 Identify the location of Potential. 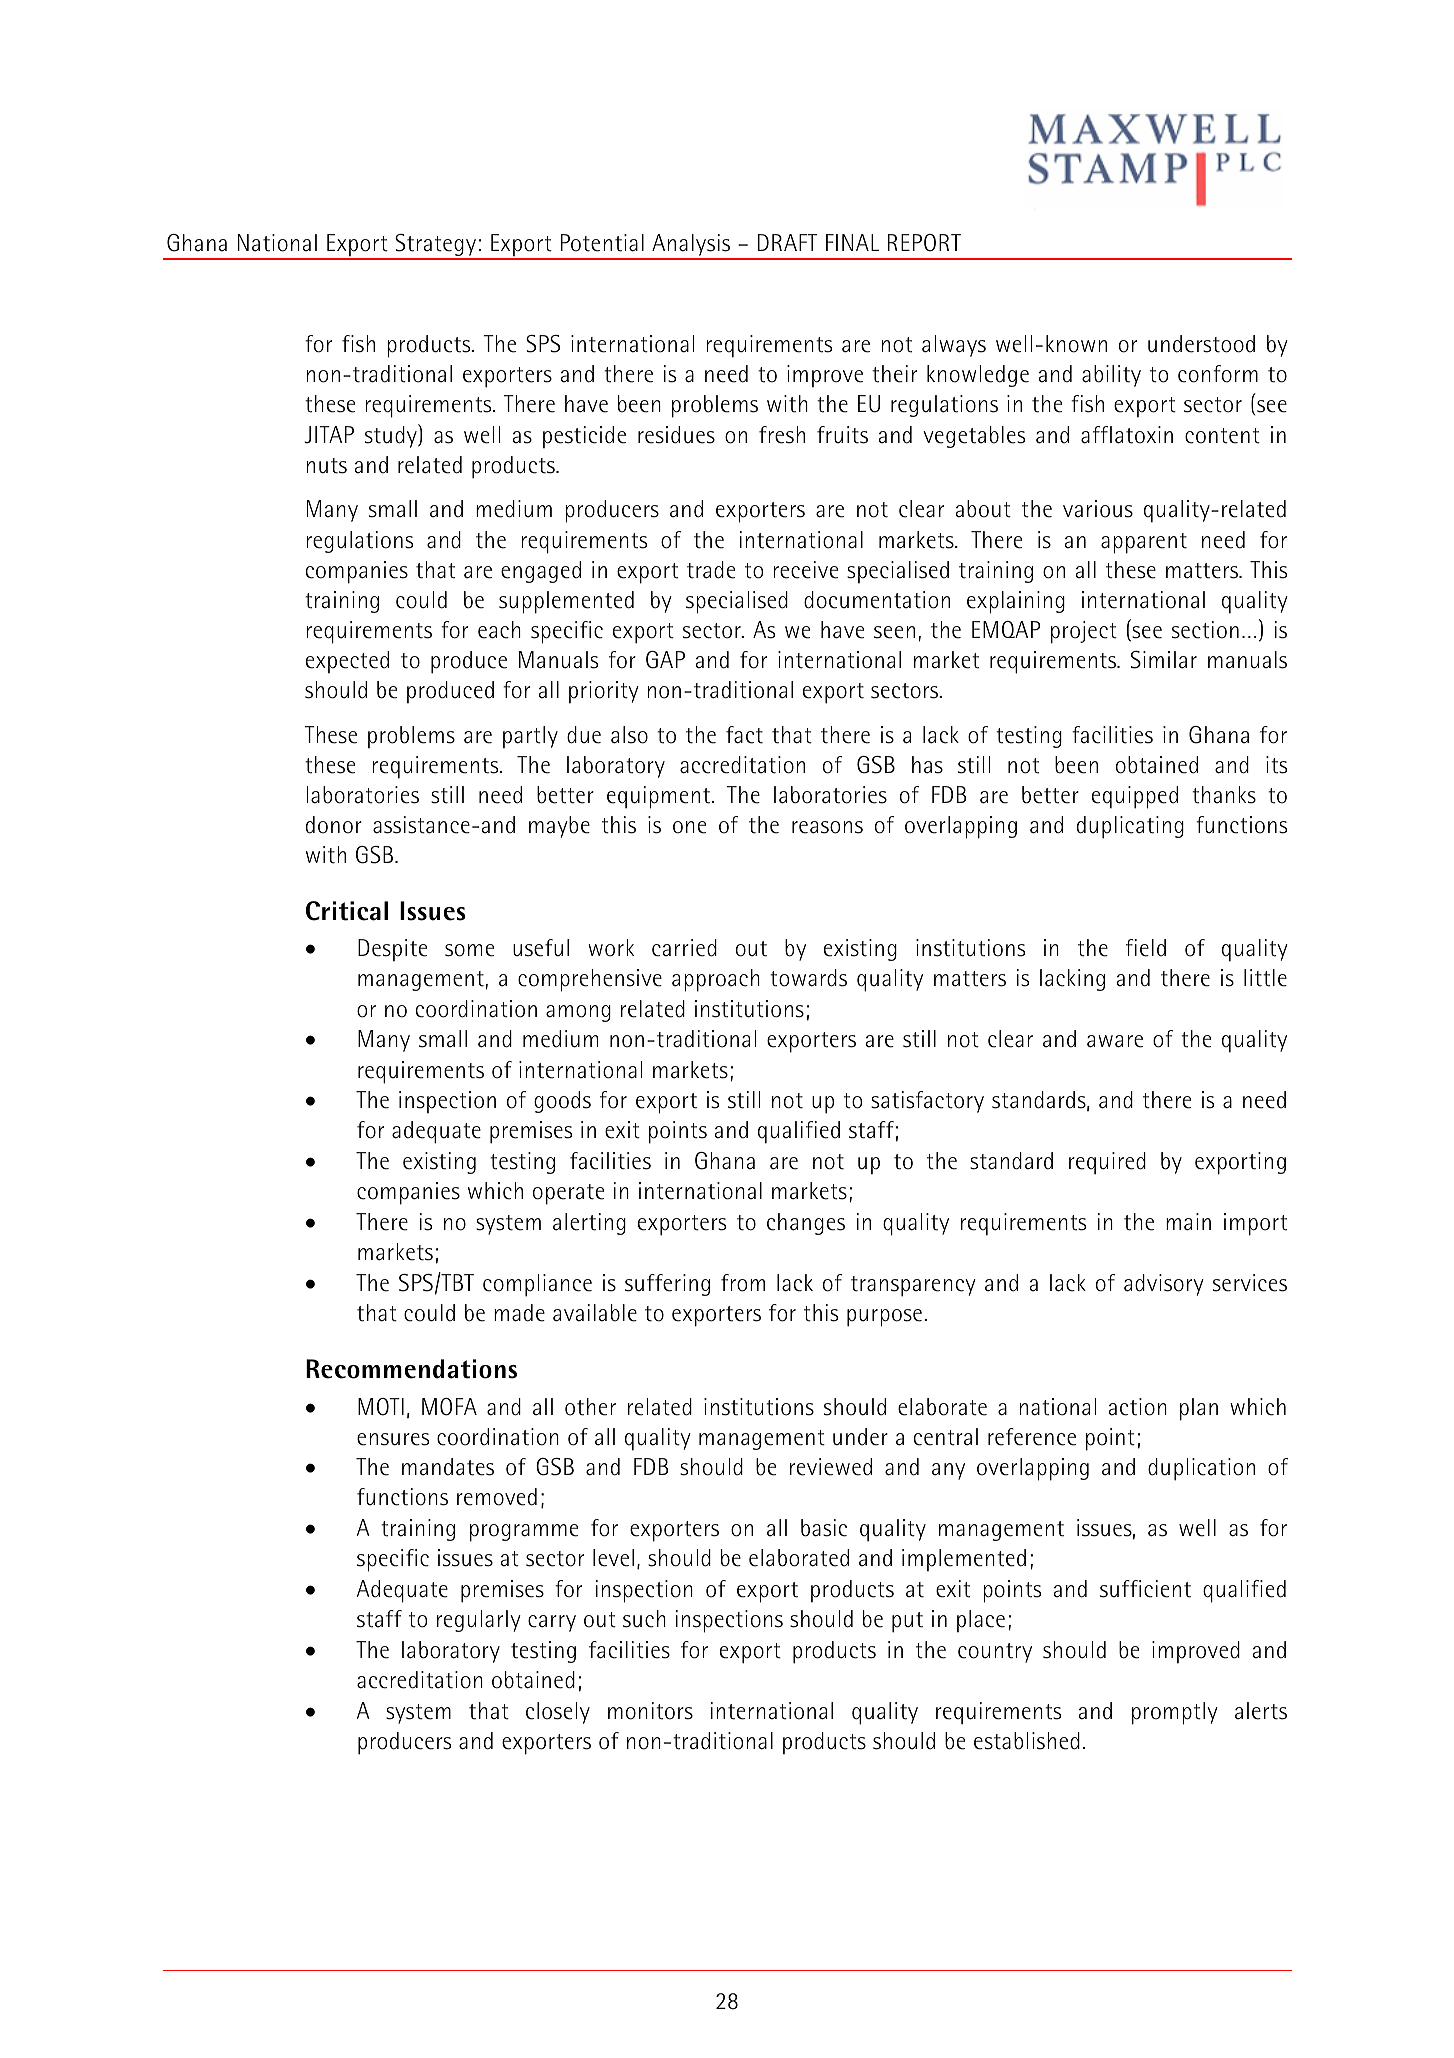
(602, 243).
